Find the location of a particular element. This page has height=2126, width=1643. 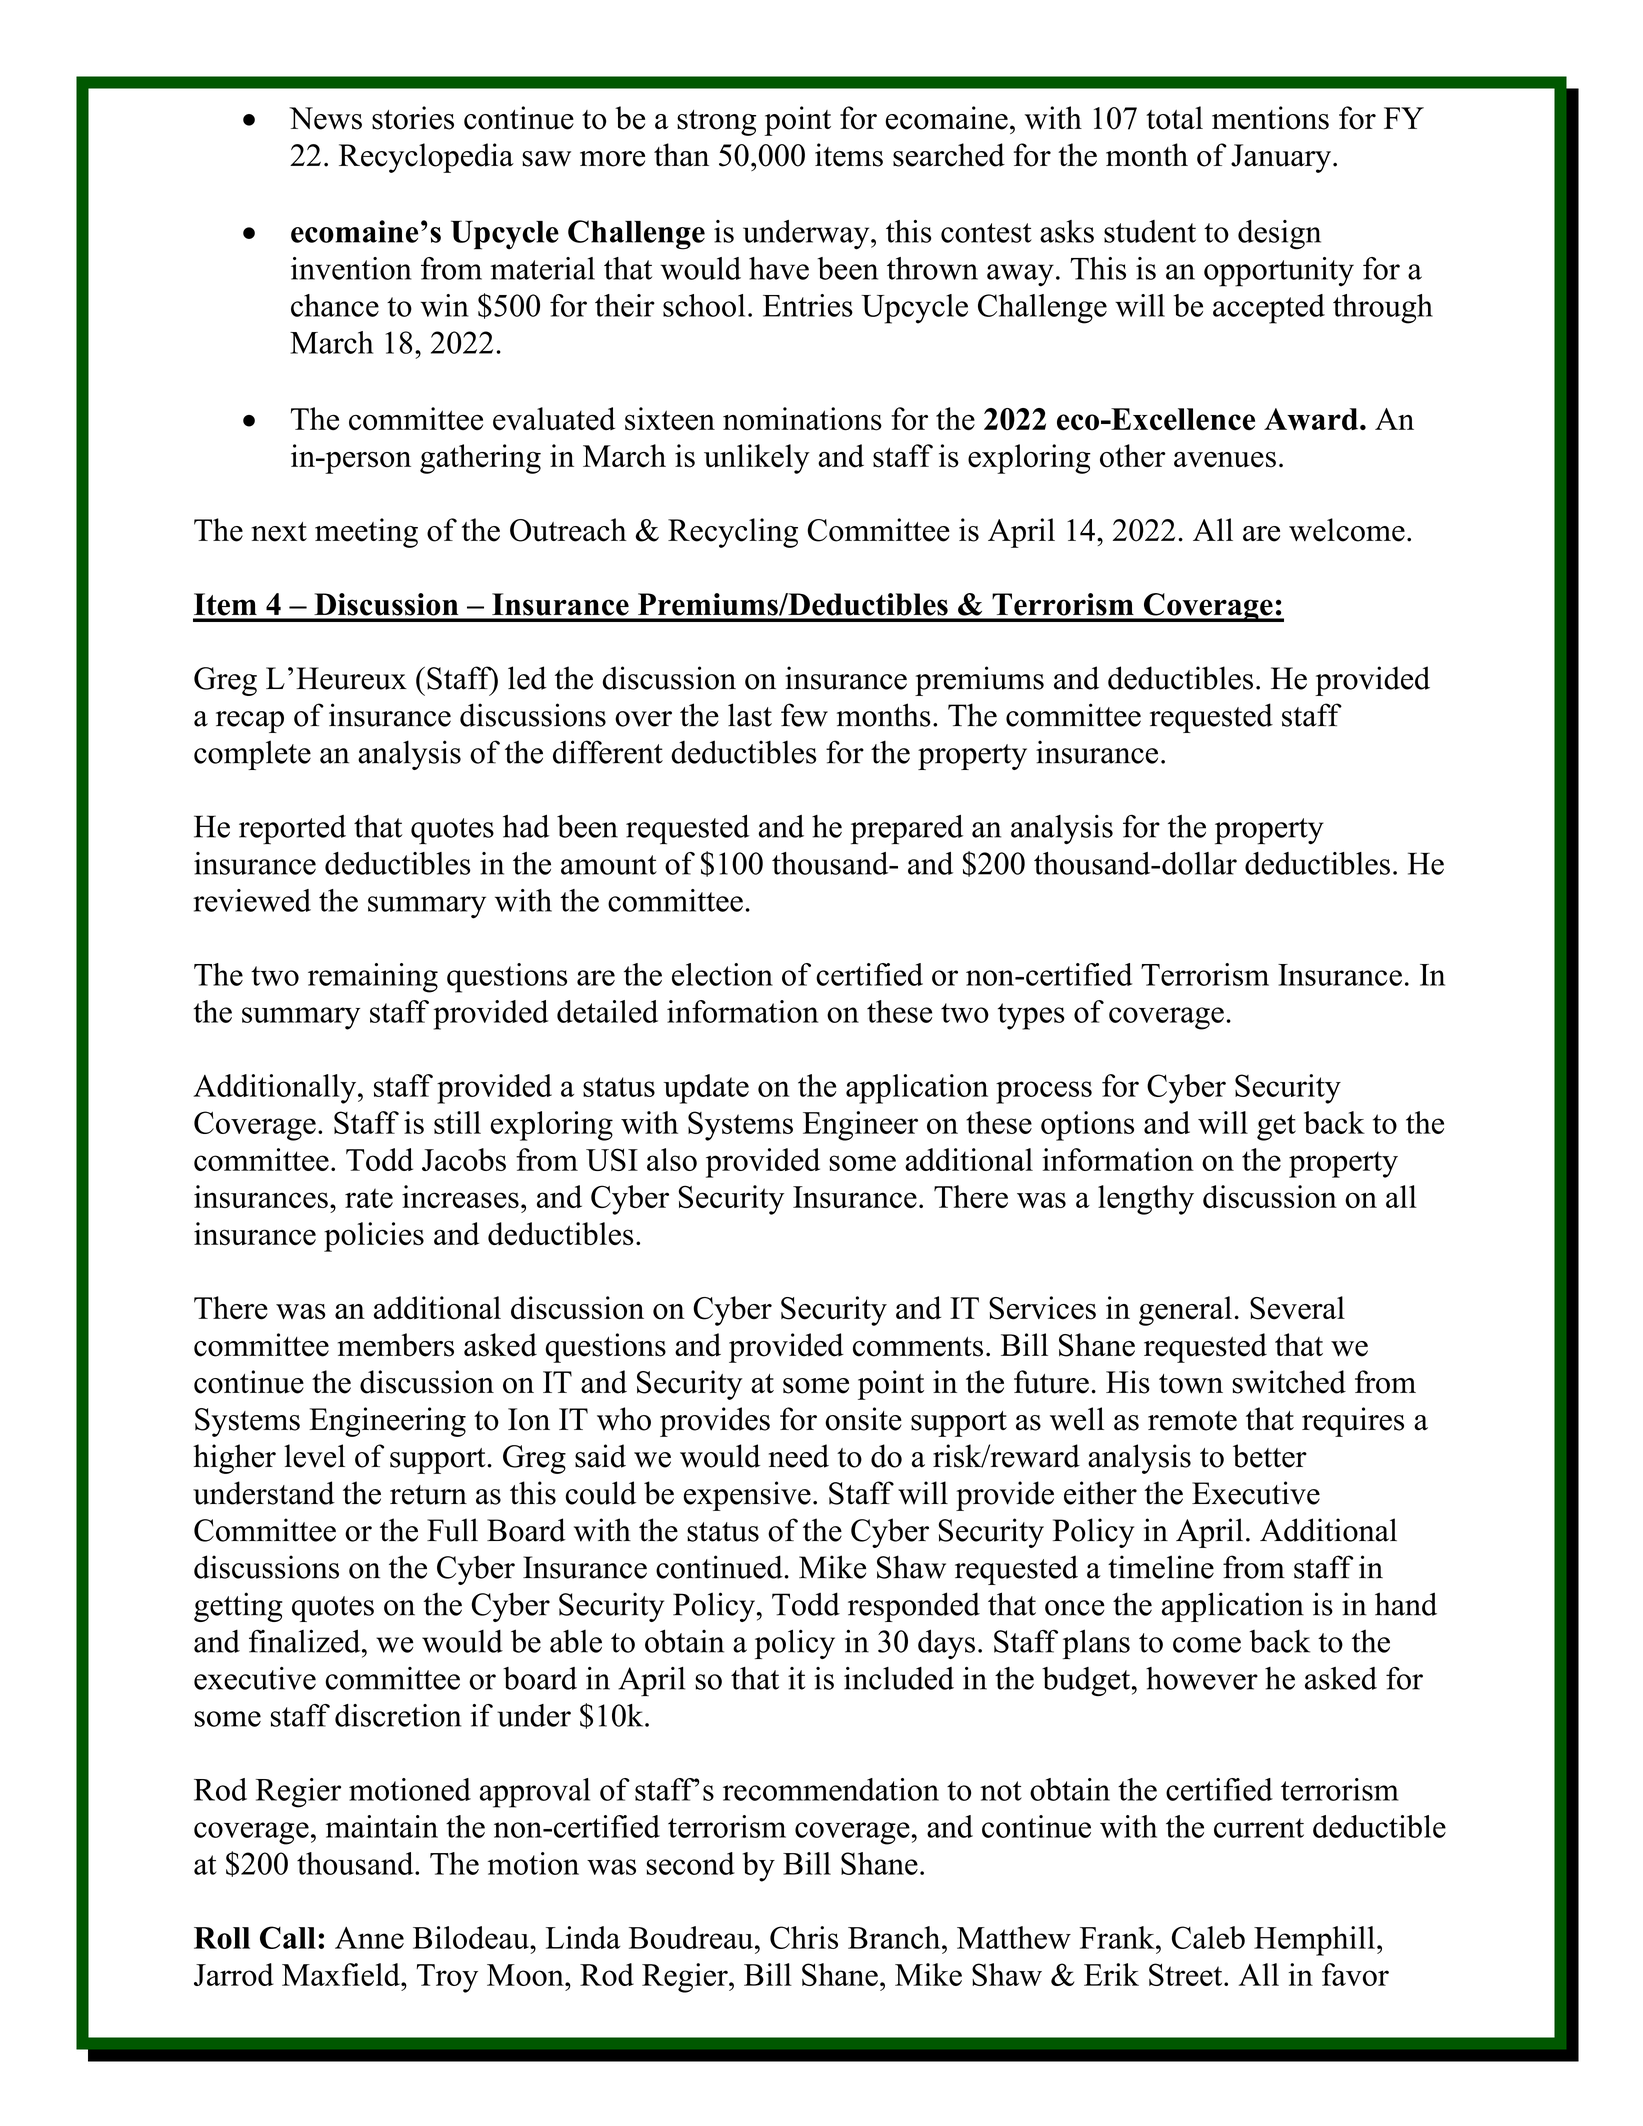

Several is located at coordinates (1297, 1308).
